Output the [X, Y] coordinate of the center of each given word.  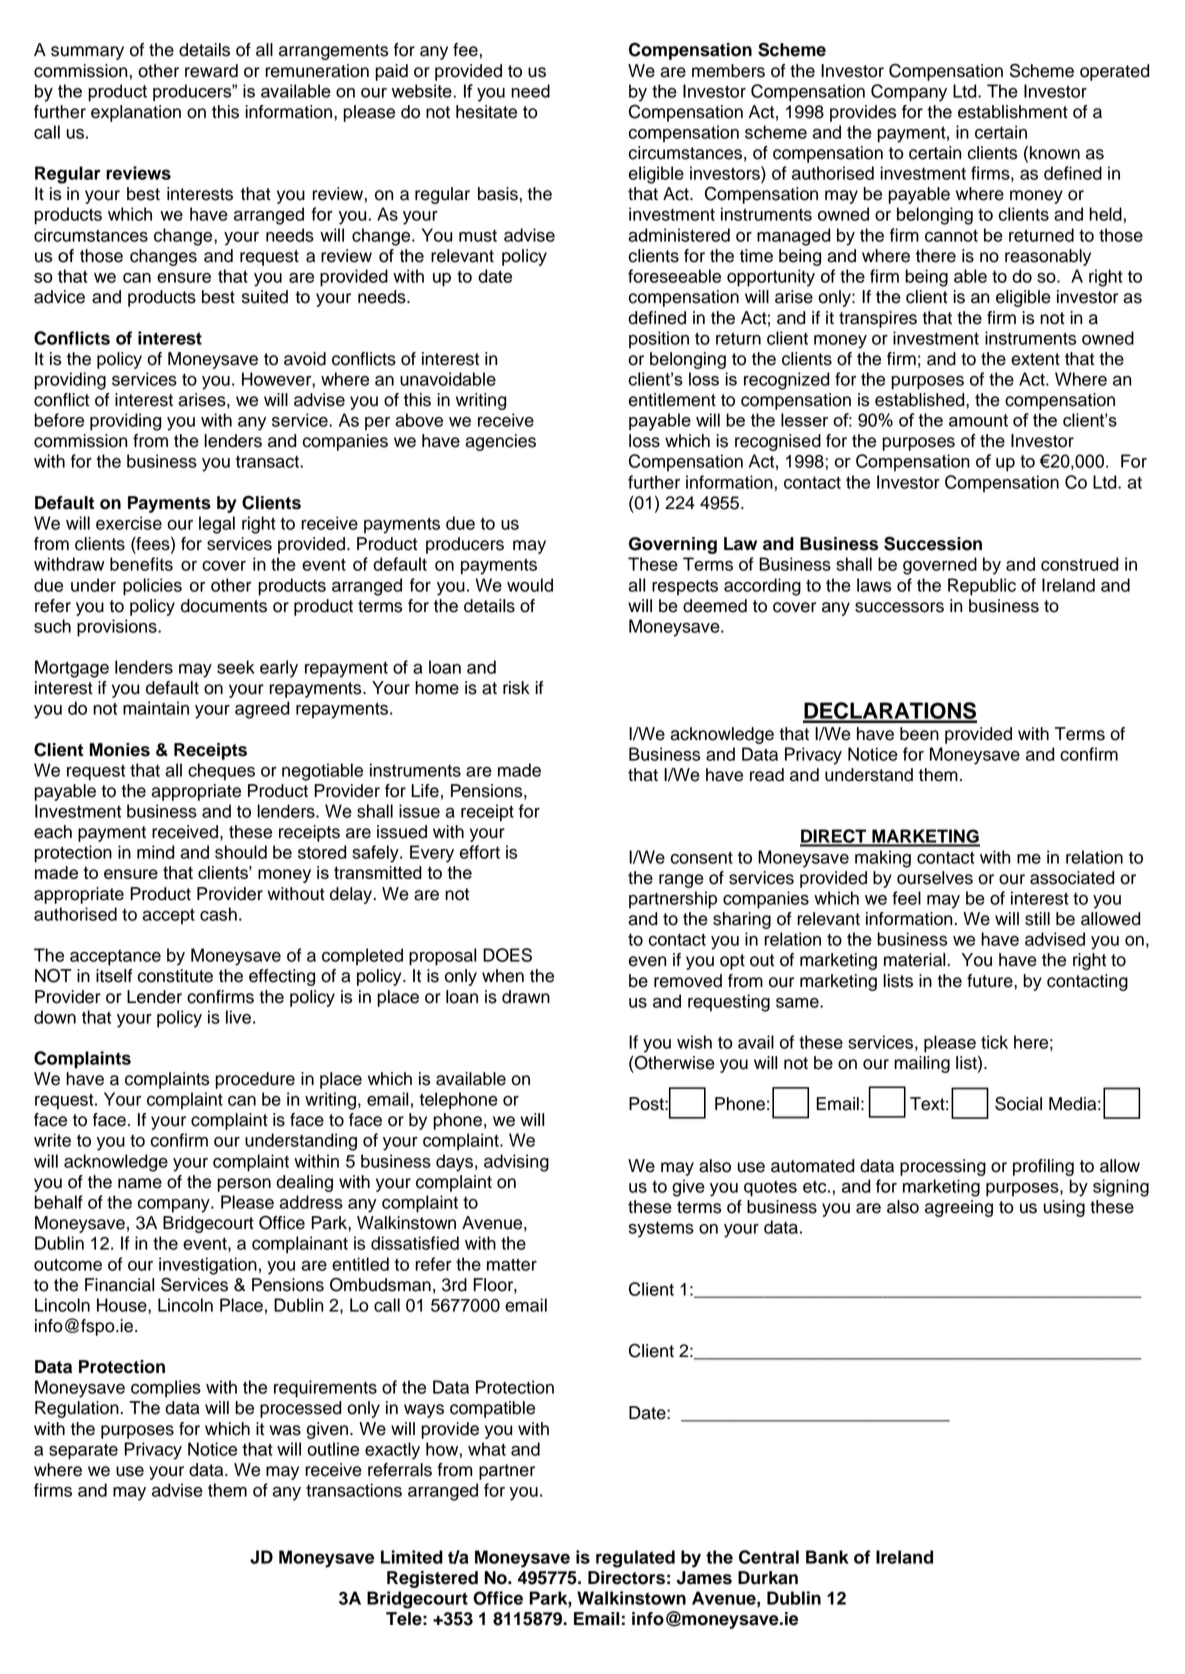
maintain [156, 708]
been [919, 734]
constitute [175, 976]
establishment [1013, 112]
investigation [208, 1266]
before [59, 420]
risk [516, 688]
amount [978, 420]
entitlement [672, 400]
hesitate [486, 112]
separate [83, 1451]
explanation [136, 113]
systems [661, 1230]
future [991, 981]
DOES [507, 955]
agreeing [959, 1208]
